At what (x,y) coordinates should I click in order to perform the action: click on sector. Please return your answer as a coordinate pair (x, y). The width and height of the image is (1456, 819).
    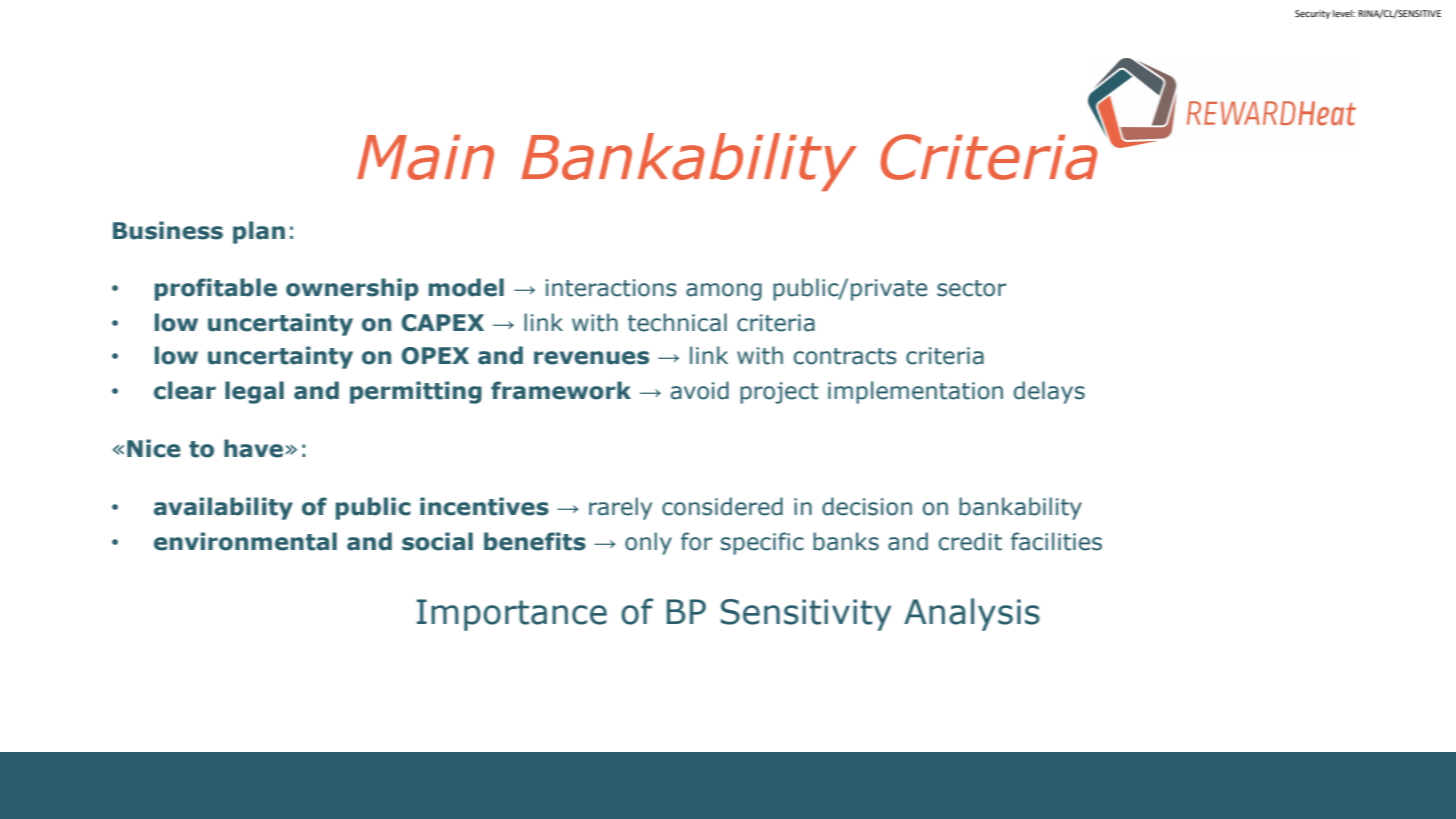
    Looking at the image, I should click on (971, 288).
